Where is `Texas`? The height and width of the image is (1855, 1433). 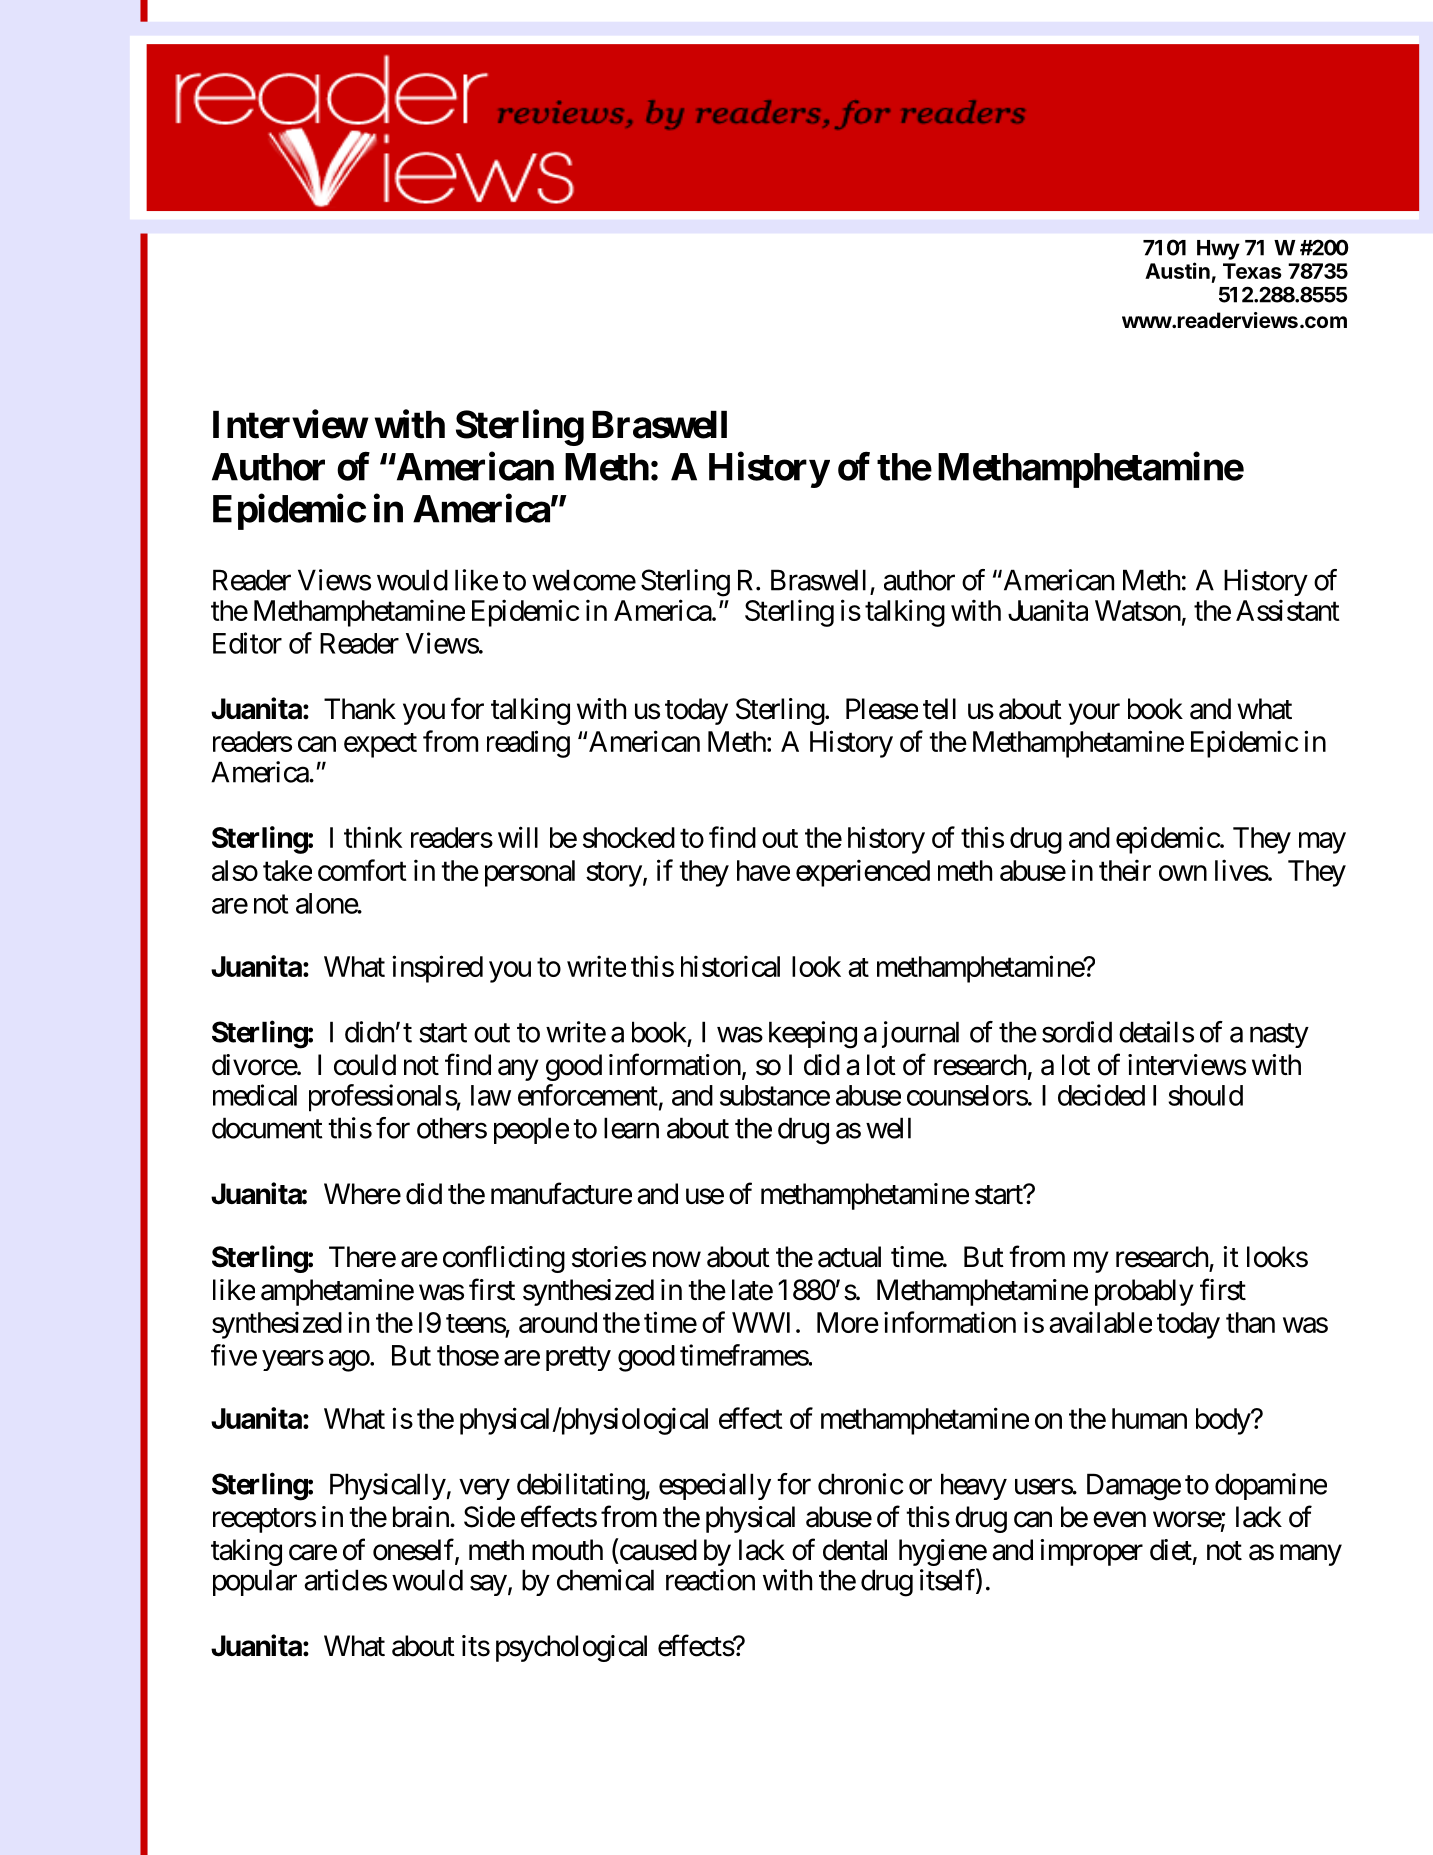
Texas is located at coordinates (1252, 271).
